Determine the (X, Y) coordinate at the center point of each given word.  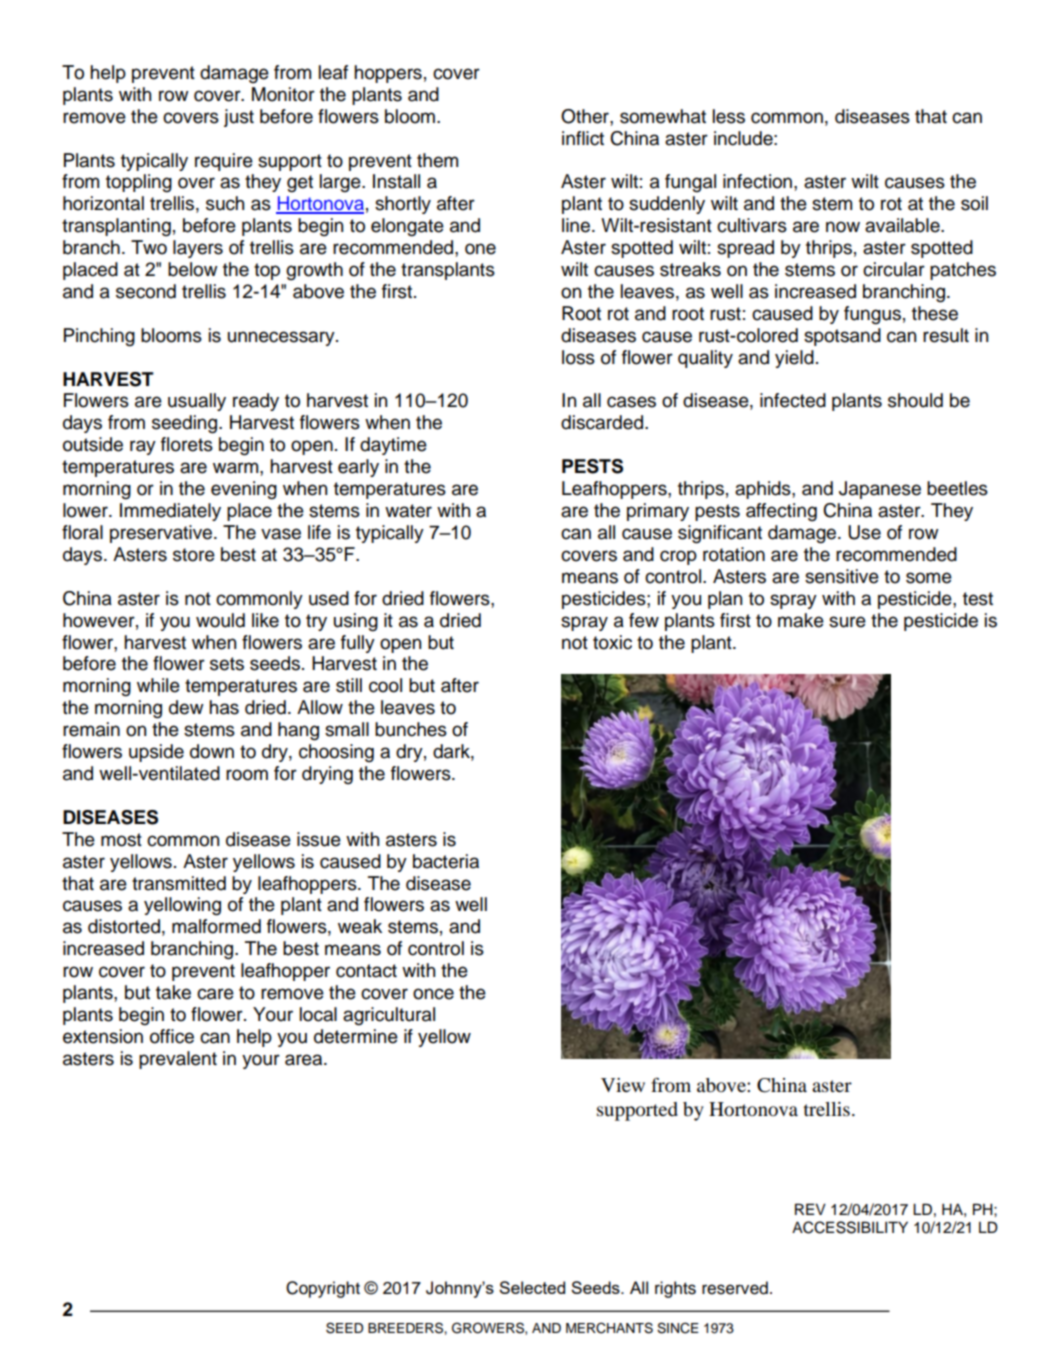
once (433, 994)
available (903, 225)
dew (186, 707)
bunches (411, 729)
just (239, 118)
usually (197, 402)
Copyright (323, 1289)
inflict (583, 138)
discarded (602, 422)
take (173, 992)
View (623, 1085)
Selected (532, 1287)
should (915, 400)
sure (847, 622)
